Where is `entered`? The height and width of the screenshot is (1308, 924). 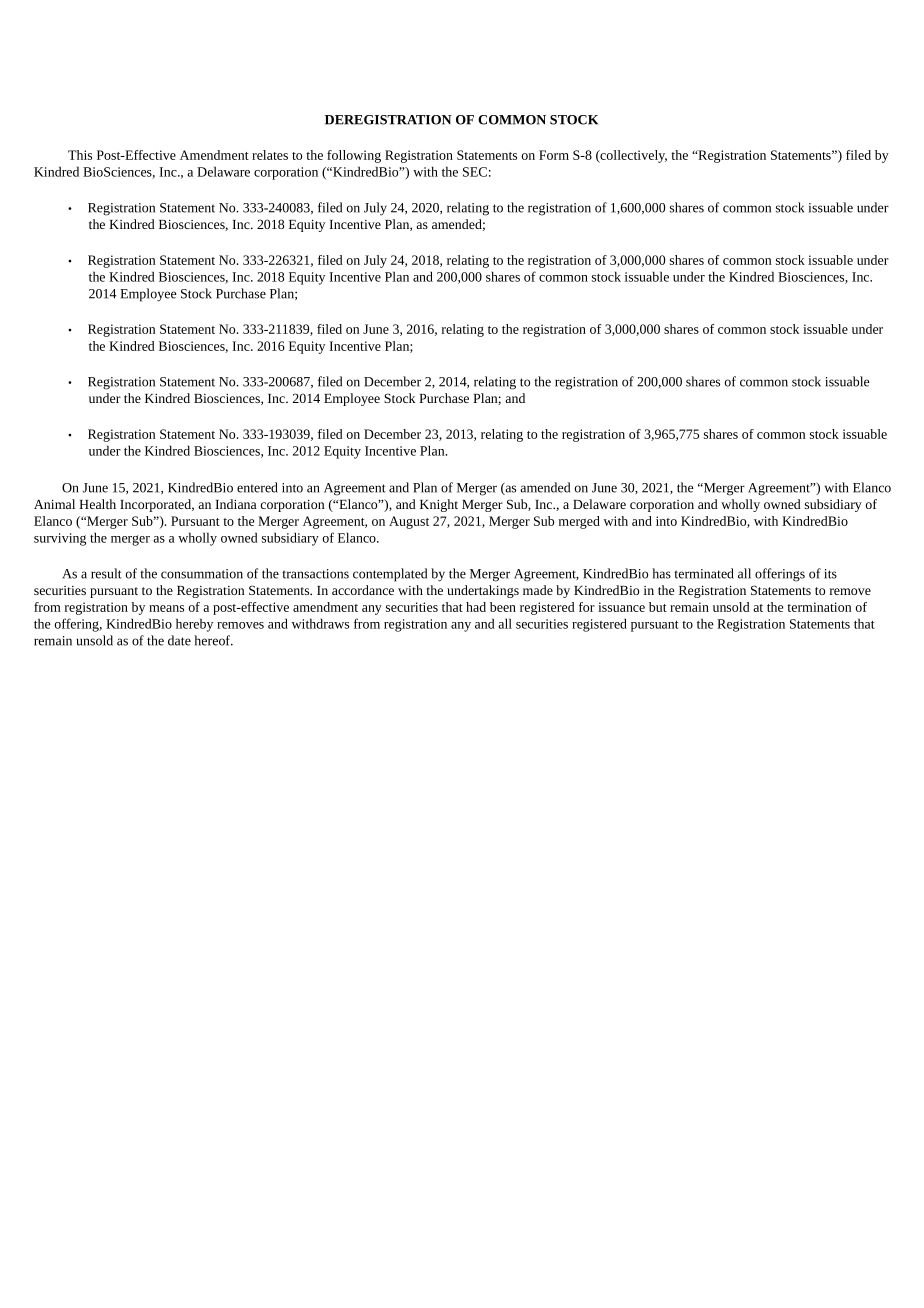
entered is located at coordinates (257, 487).
